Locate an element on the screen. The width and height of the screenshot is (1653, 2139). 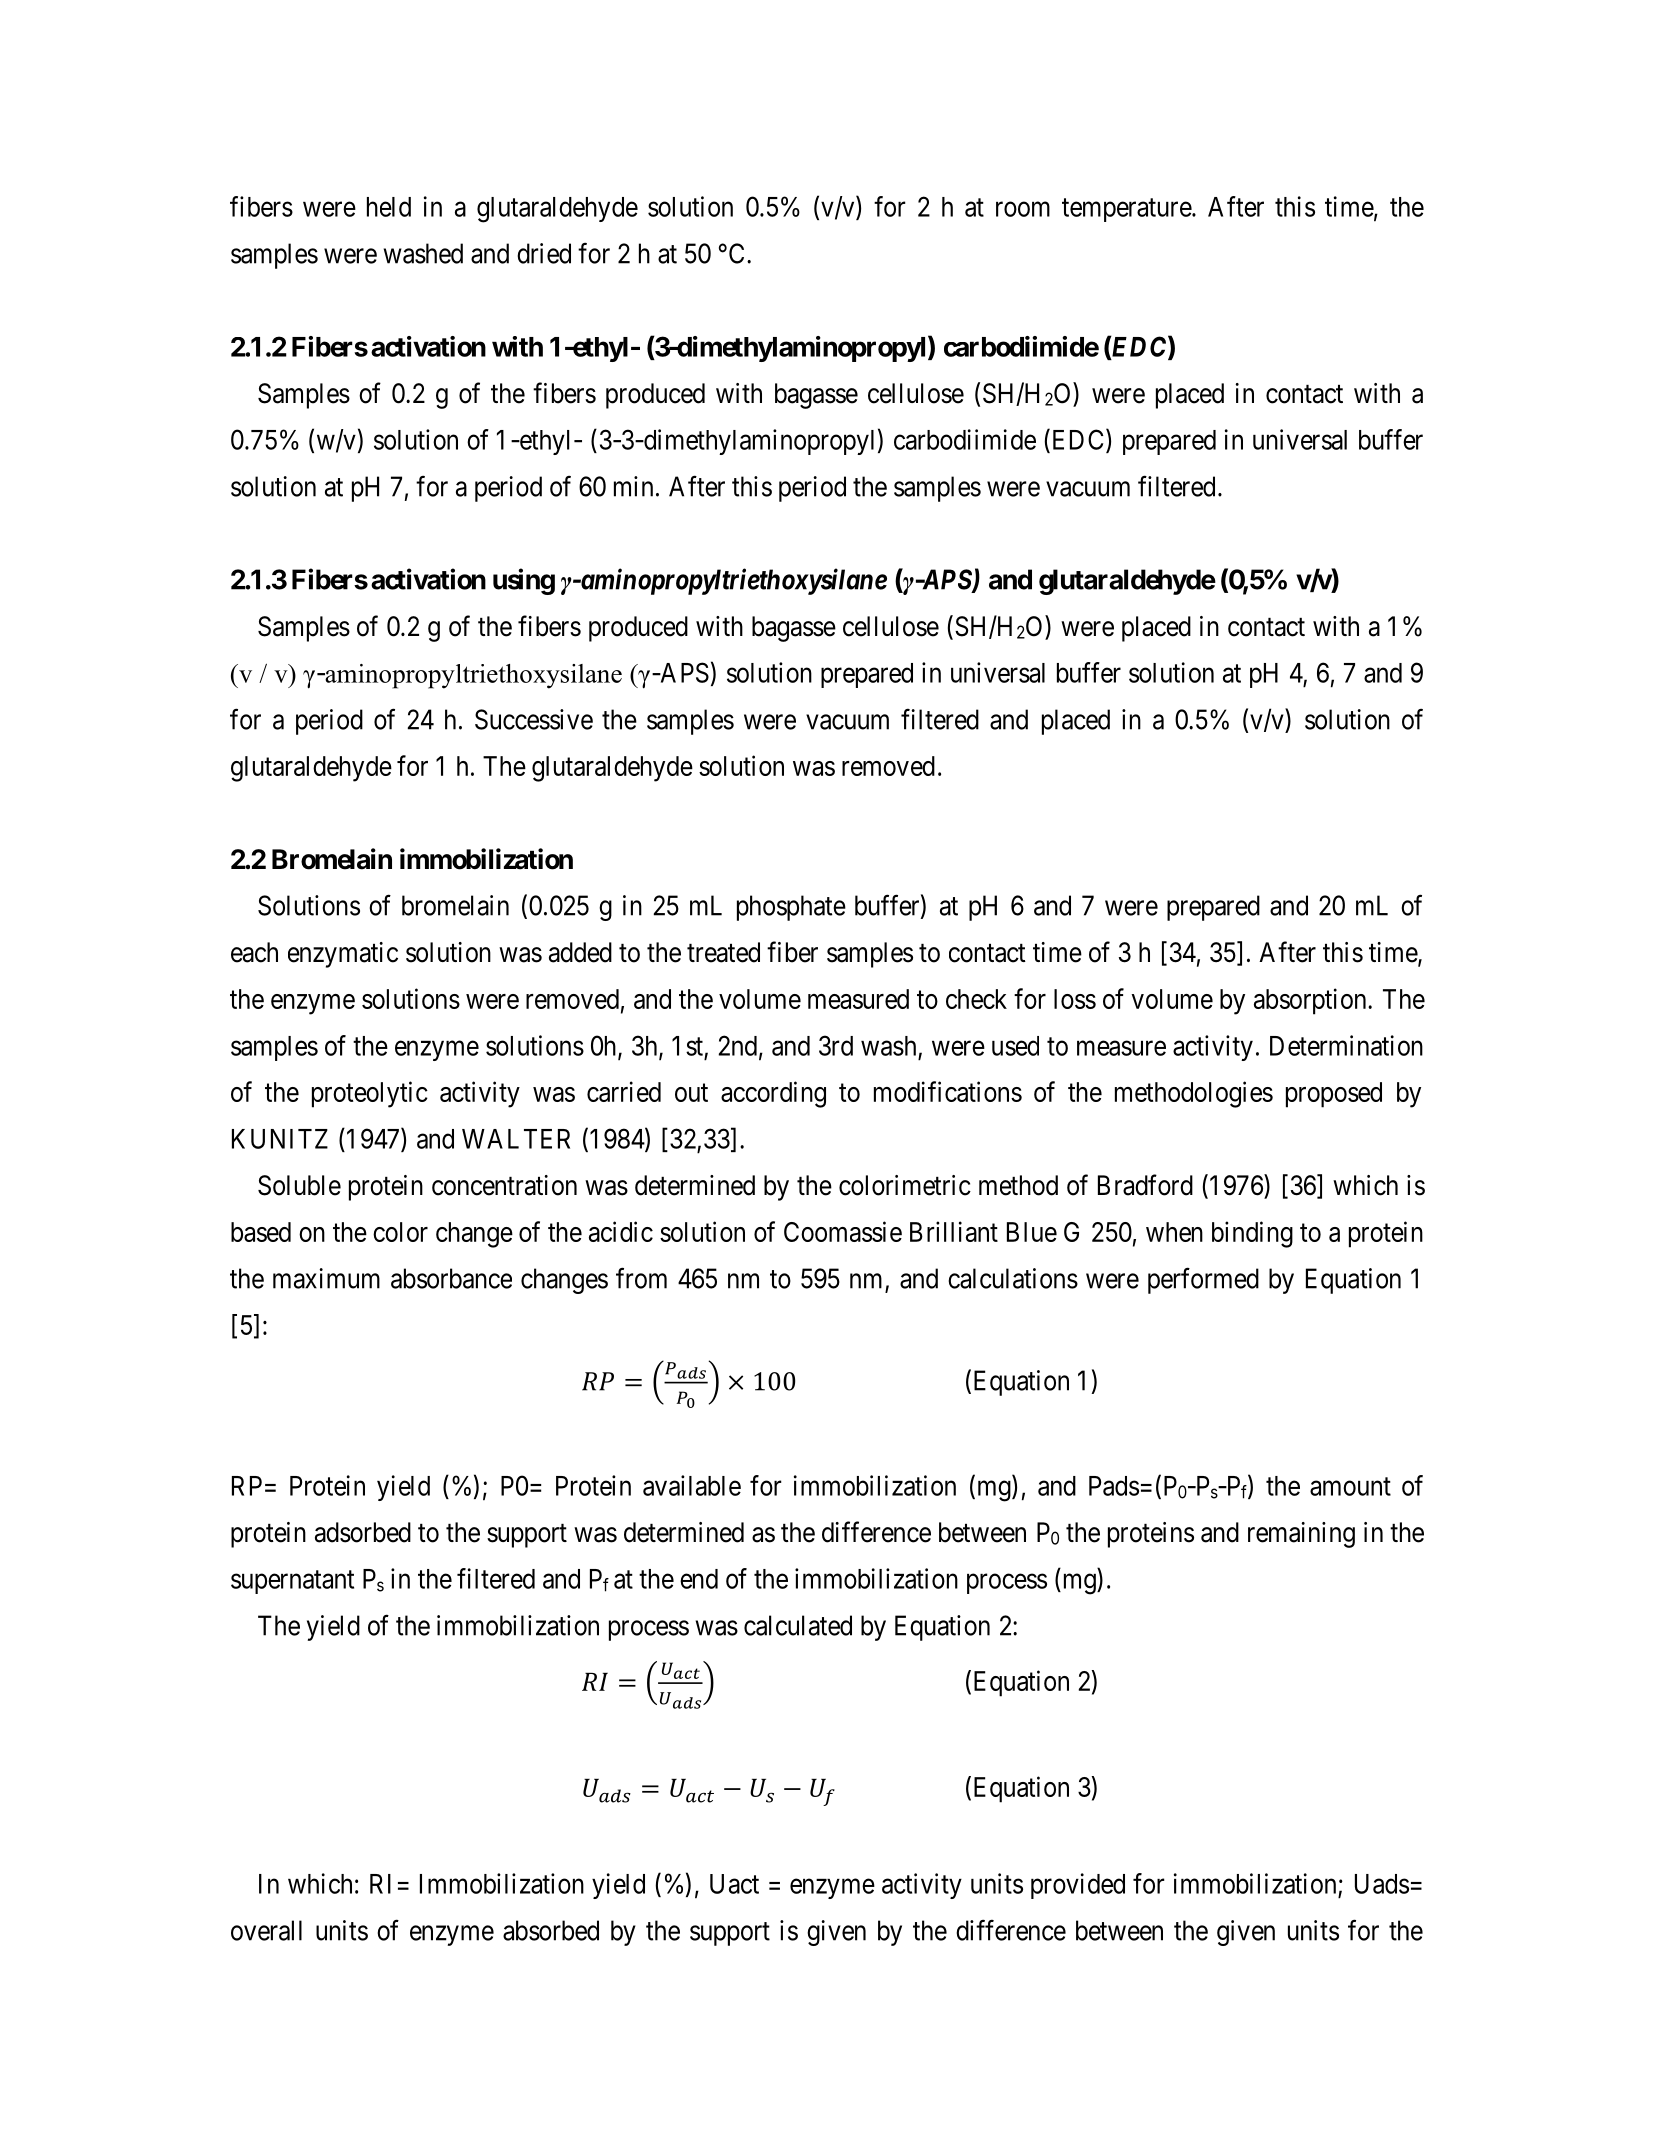
according is located at coordinates (773, 1094).
